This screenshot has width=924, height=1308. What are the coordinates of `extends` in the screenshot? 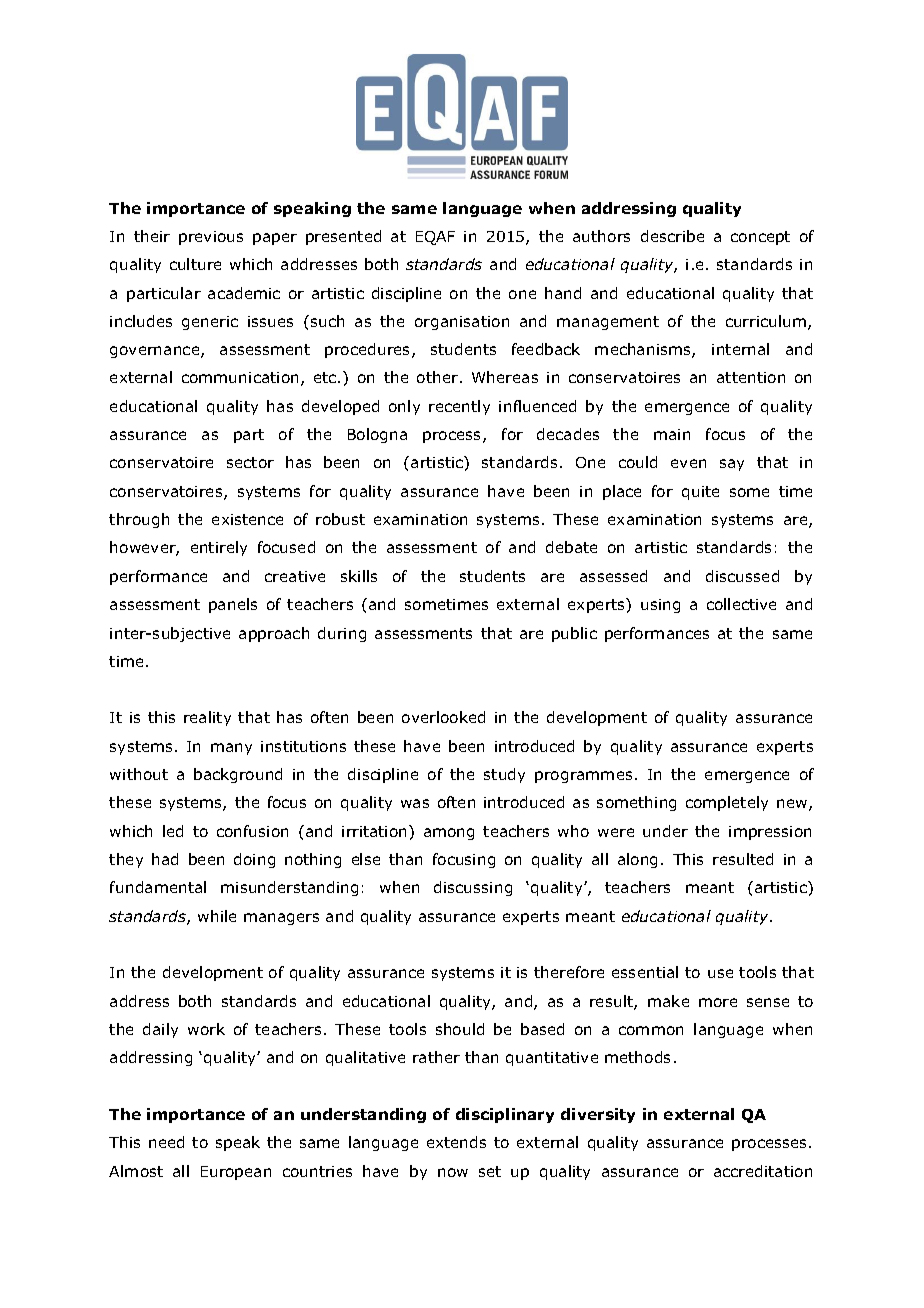 It's located at (456, 1142).
